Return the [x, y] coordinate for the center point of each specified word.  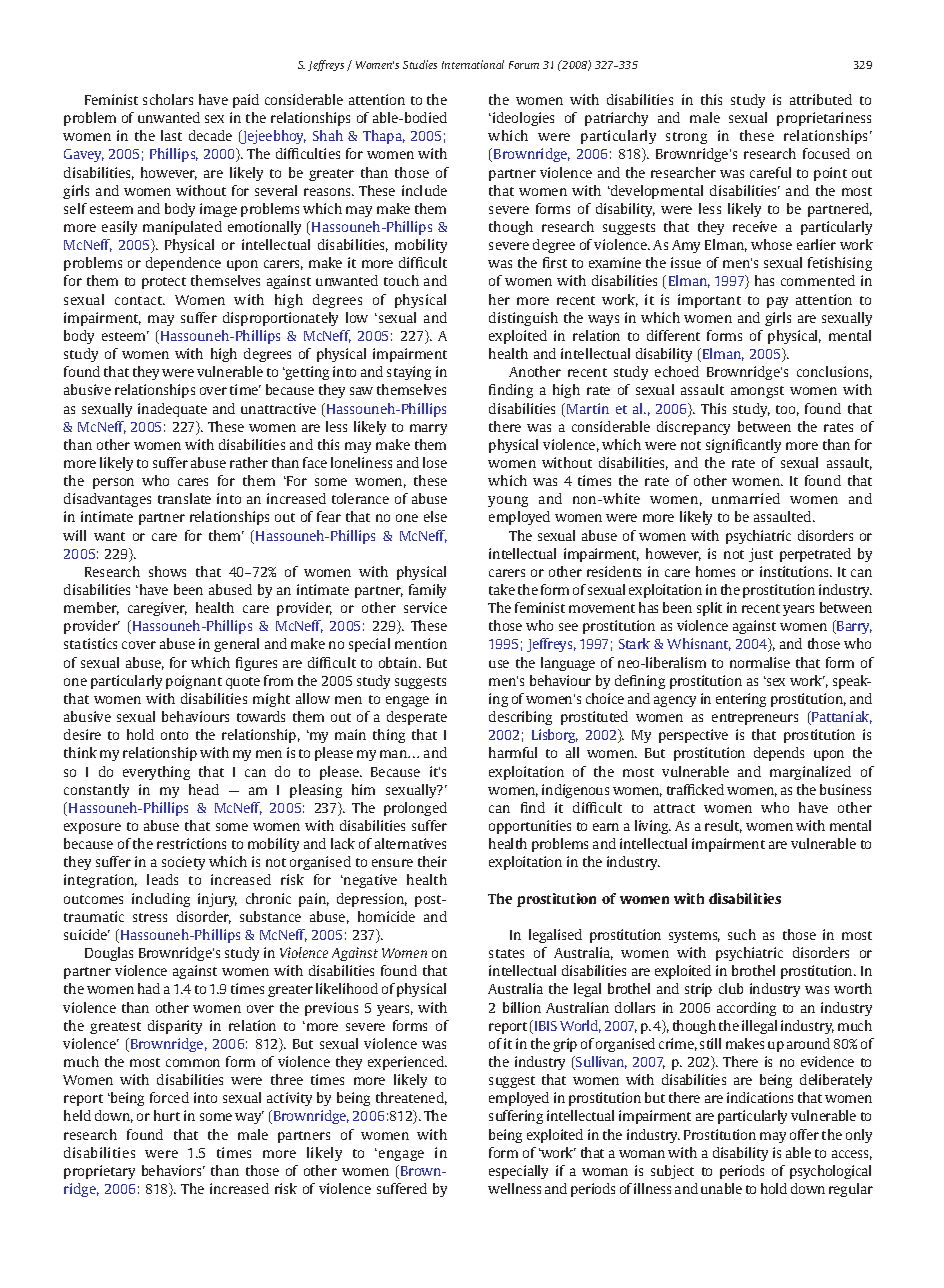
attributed [821, 99]
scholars [168, 99]
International [473, 64]
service [425, 607]
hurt [167, 1115]
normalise [760, 662]
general [236, 645]
